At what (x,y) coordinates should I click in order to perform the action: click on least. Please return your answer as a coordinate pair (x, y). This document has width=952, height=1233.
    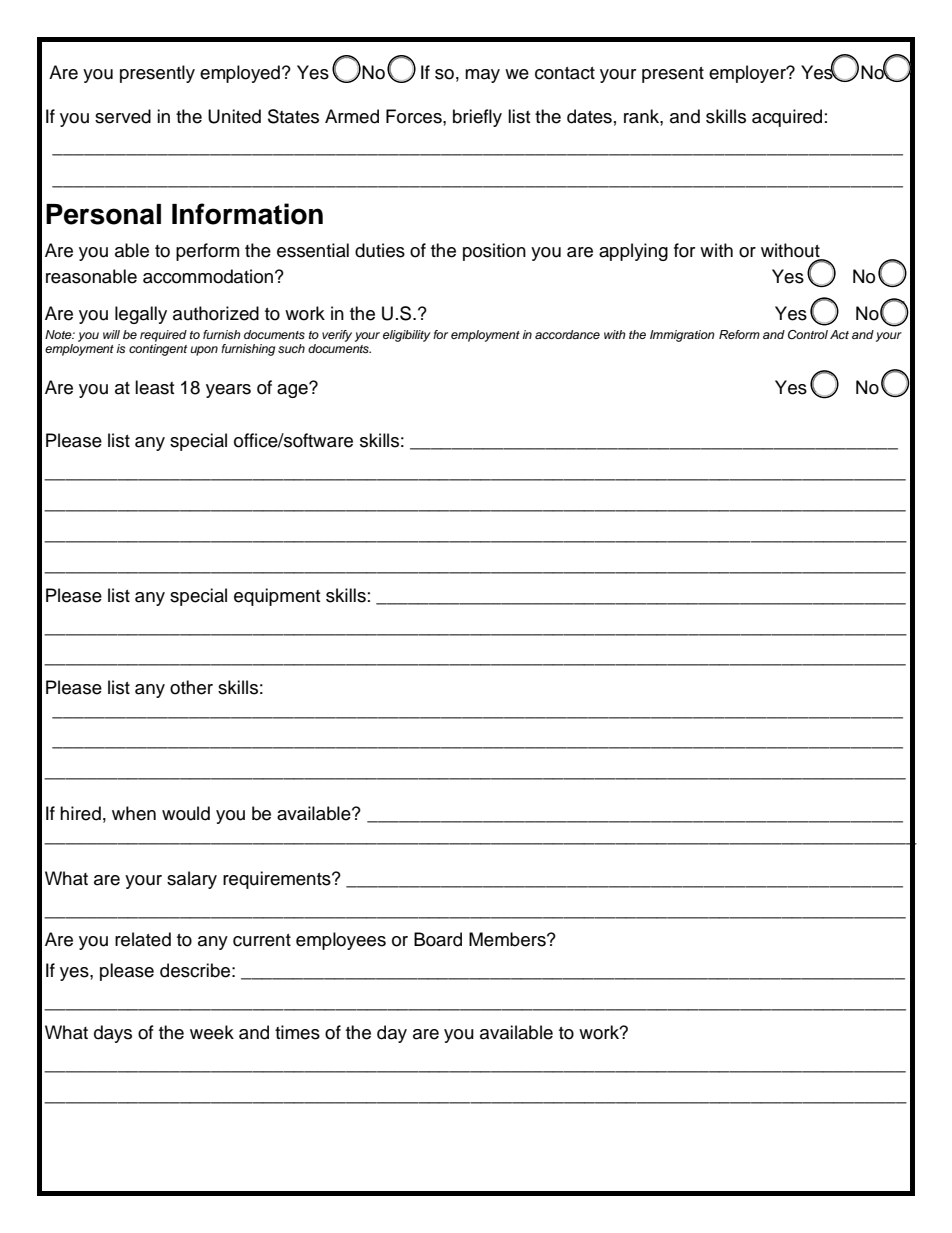
    Looking at the image, I should click on (154, 387).
